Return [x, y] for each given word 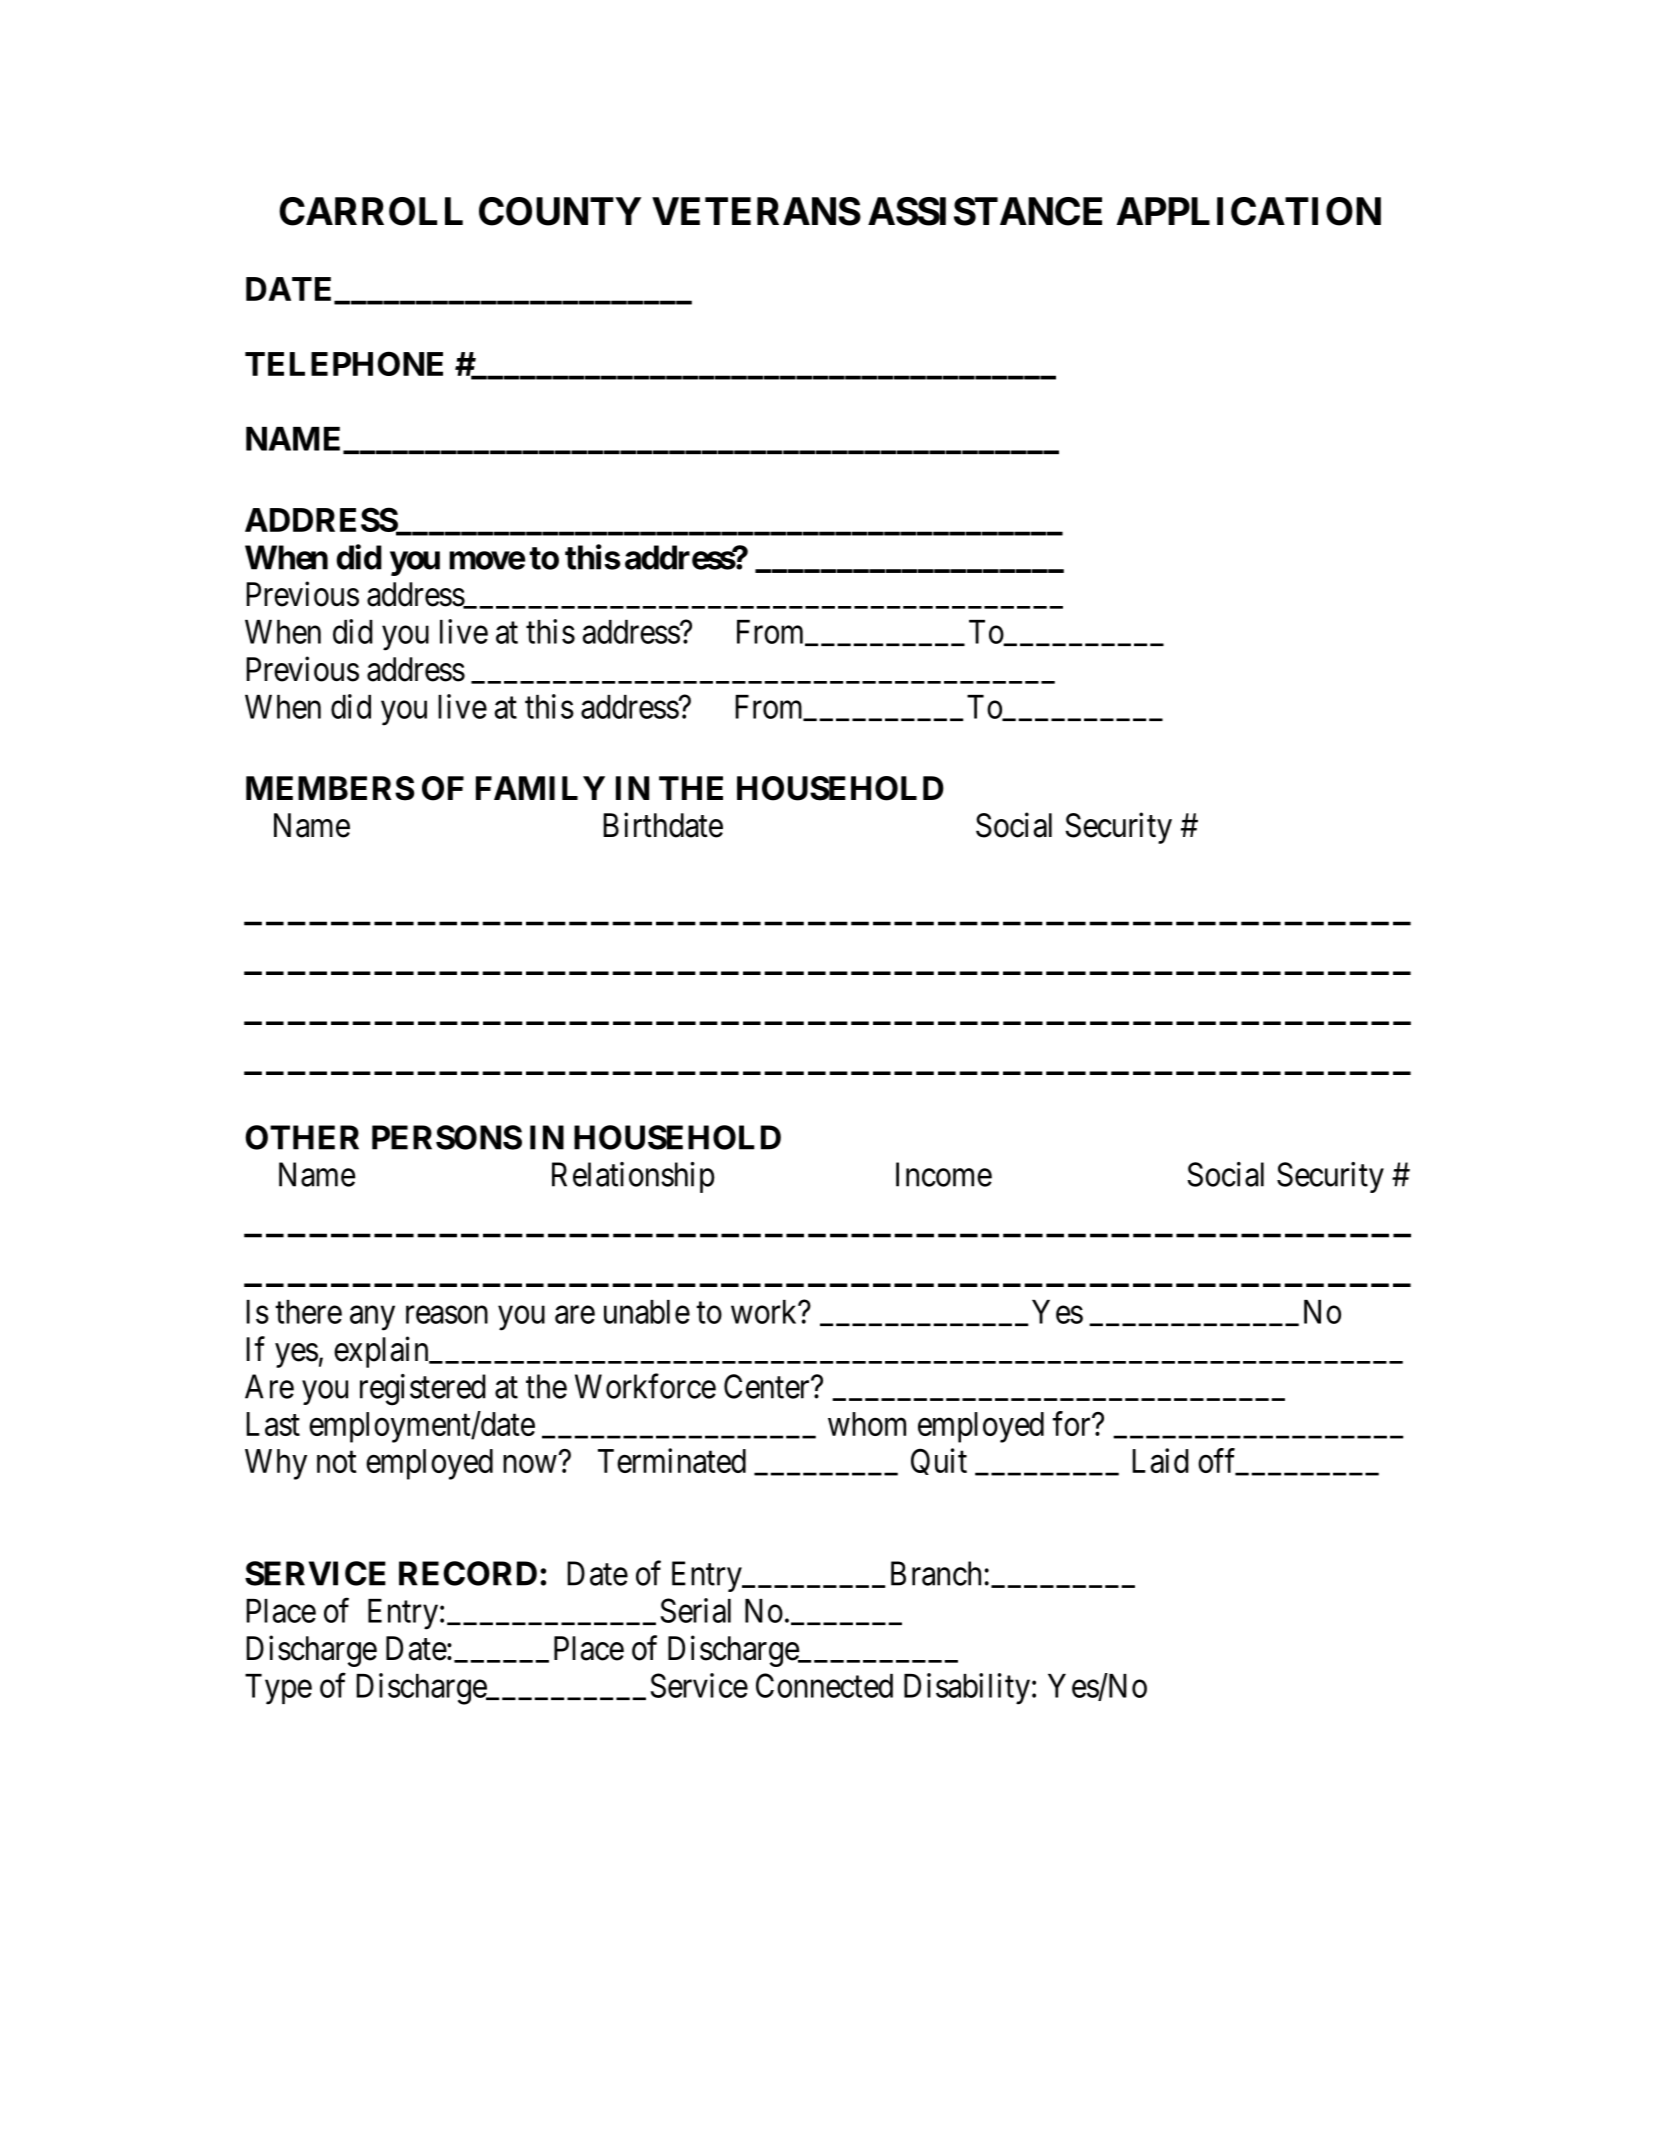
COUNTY [560, 211]
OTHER [302, 1137]
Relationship [633, 1177]
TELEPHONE [344, 363]
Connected [824, 1685]
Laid [1160, 1460]
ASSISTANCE [985, 211]
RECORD [468, 1573]
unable [647, 1312]
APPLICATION [1249, 211]
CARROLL [371, 211]
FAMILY [540, 788]
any [372, 1318]
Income [944, 1174]
